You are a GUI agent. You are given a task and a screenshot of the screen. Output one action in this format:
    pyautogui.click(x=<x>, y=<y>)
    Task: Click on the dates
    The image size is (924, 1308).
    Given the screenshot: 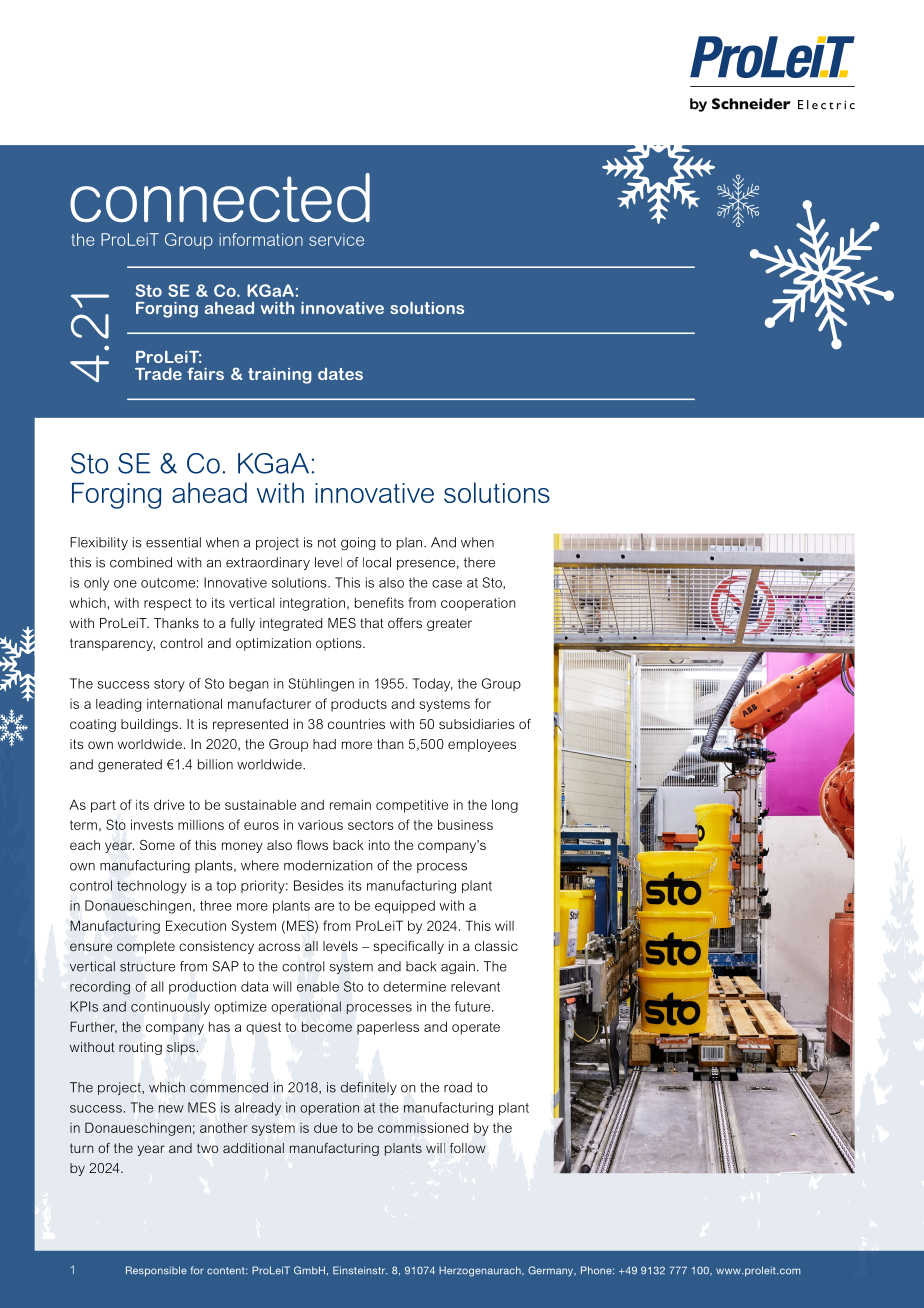 What is the action you would take?
    pyautogui.click(x=340, y=374)
